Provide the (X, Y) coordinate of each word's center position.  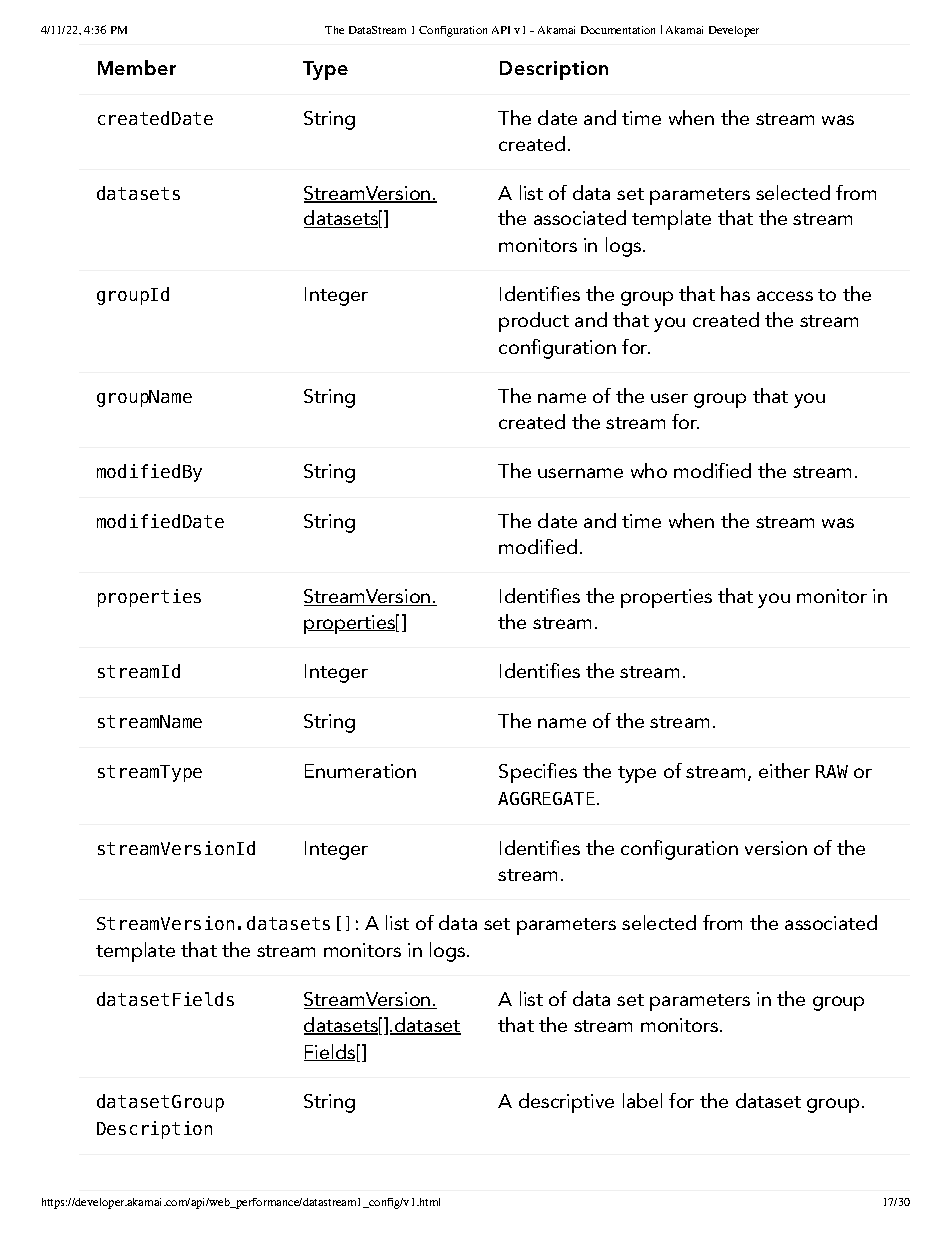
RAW (832, 771)
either (784, 770)
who (649, 470)
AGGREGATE (546, 798)
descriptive (566, 1103)
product (534, 322)
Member (137, 67)
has (735, 293)
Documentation (618, 30)
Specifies (538, 773)
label (642, 1100)
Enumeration (360, 771)
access (785, 296)
